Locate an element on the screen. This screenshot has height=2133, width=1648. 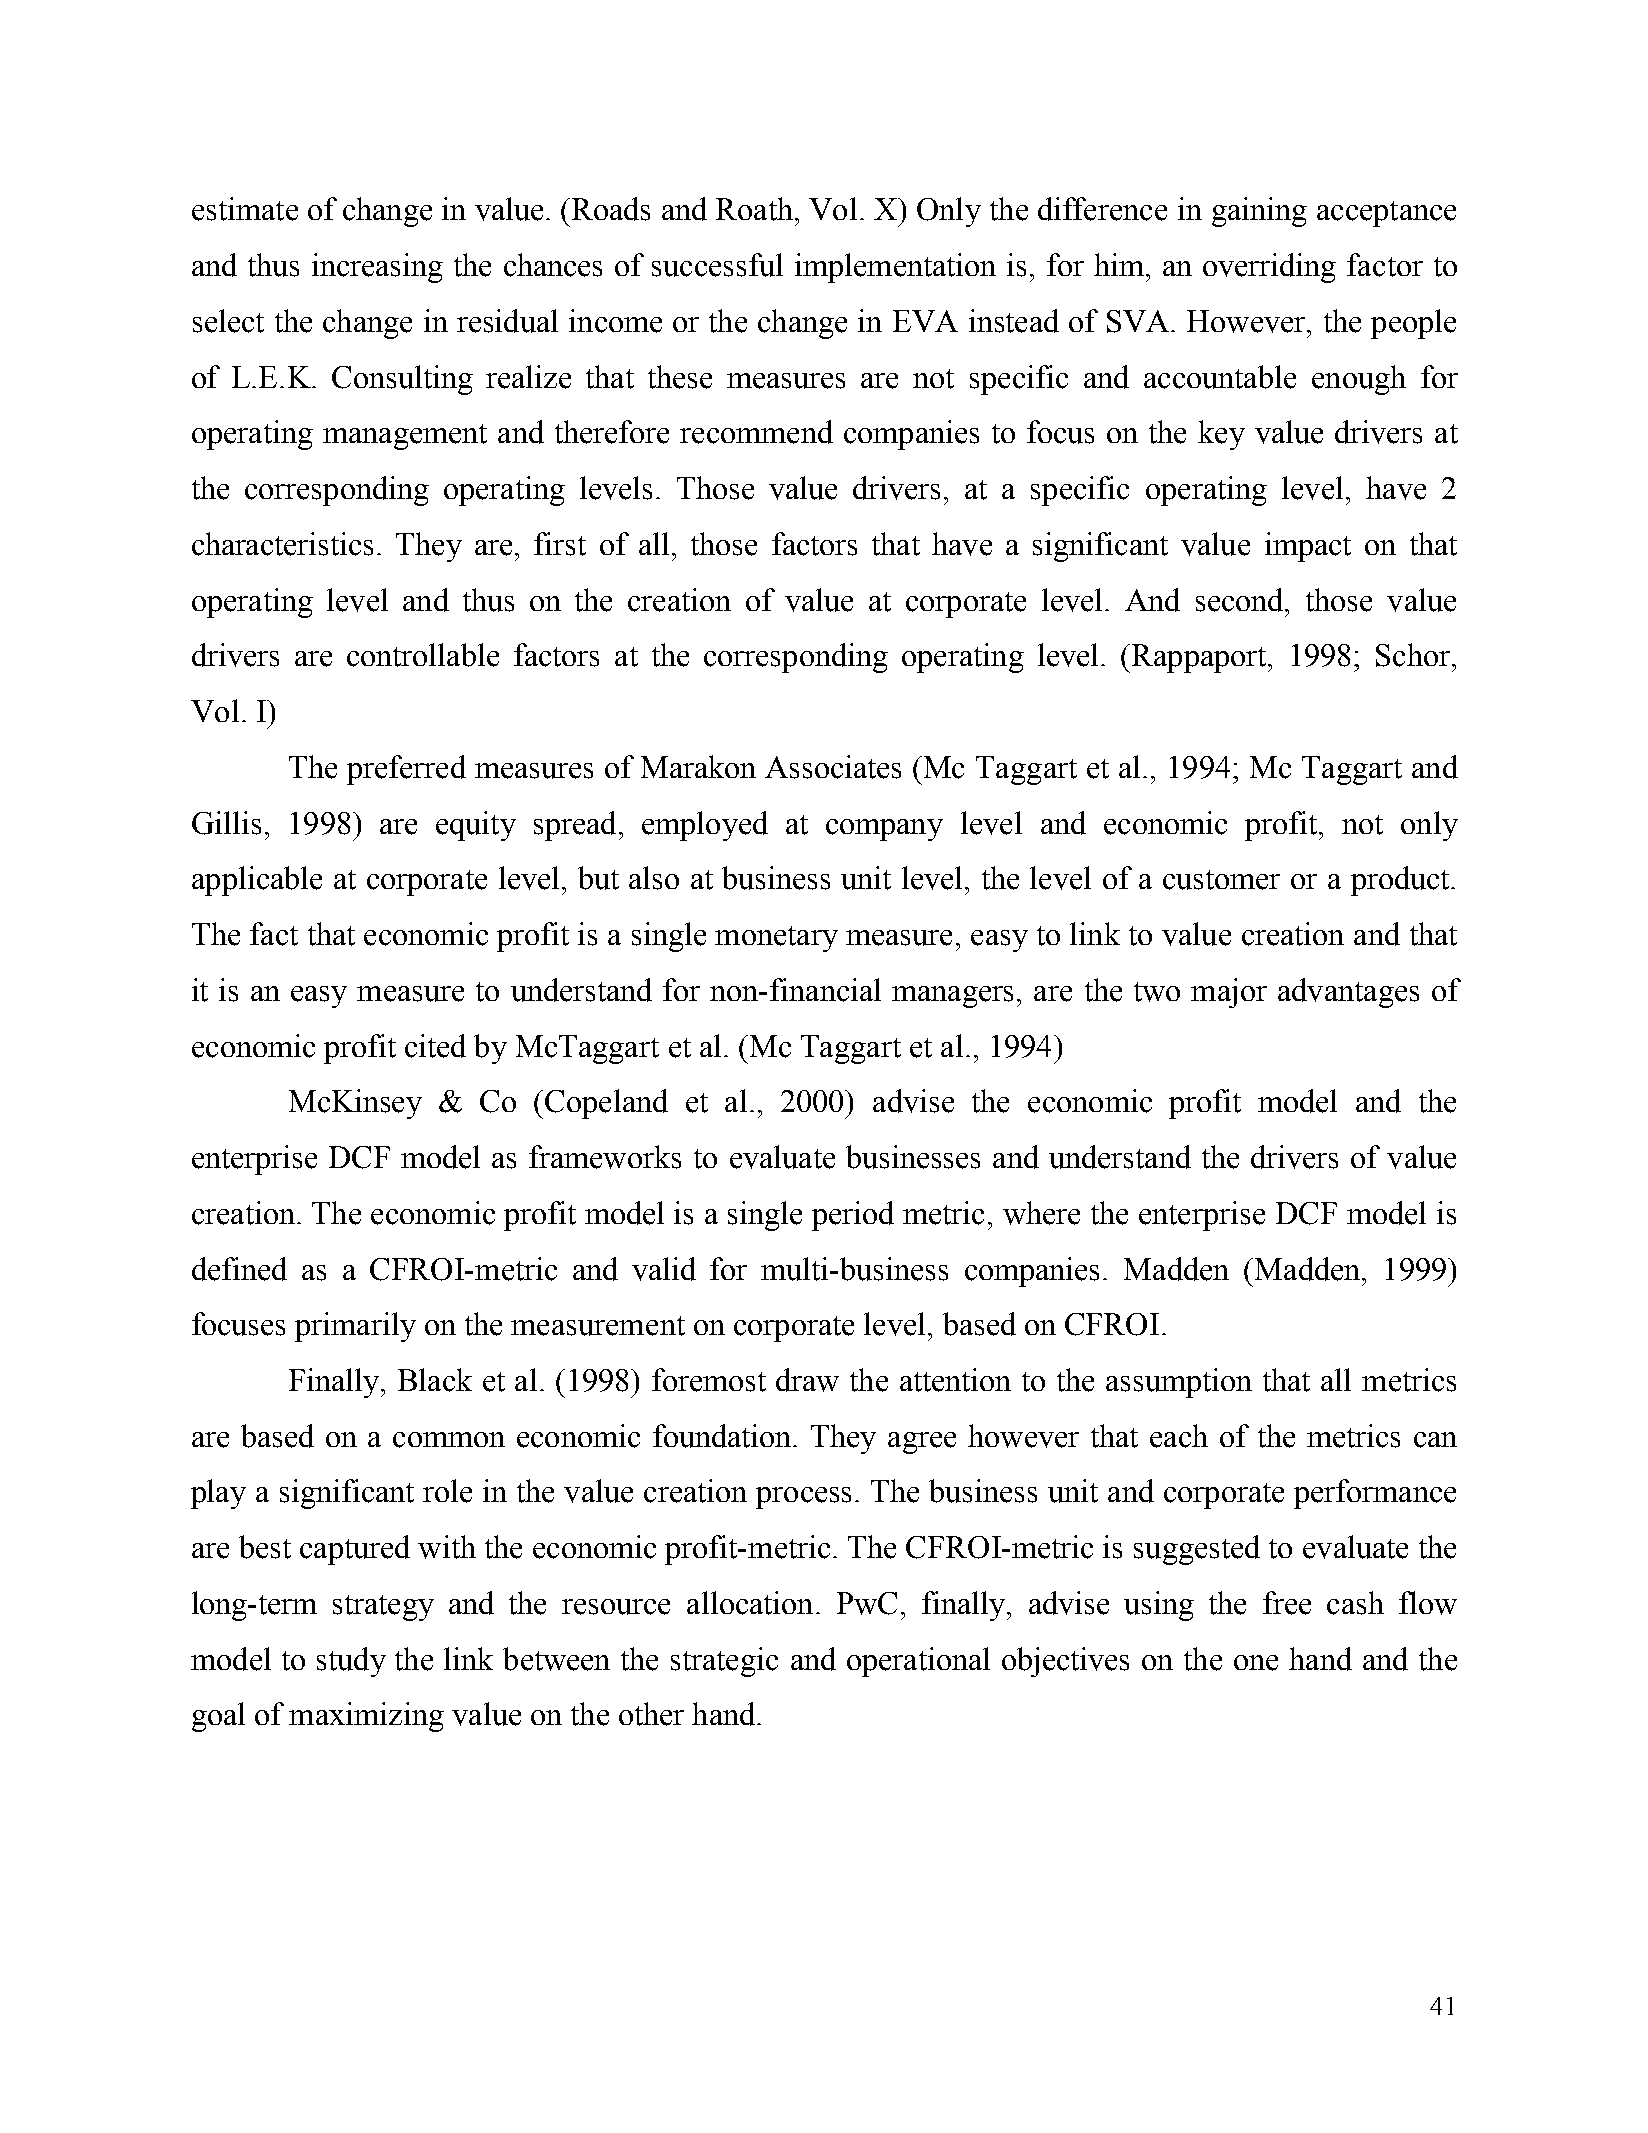
implementation is located at coordinates (895, 268).
